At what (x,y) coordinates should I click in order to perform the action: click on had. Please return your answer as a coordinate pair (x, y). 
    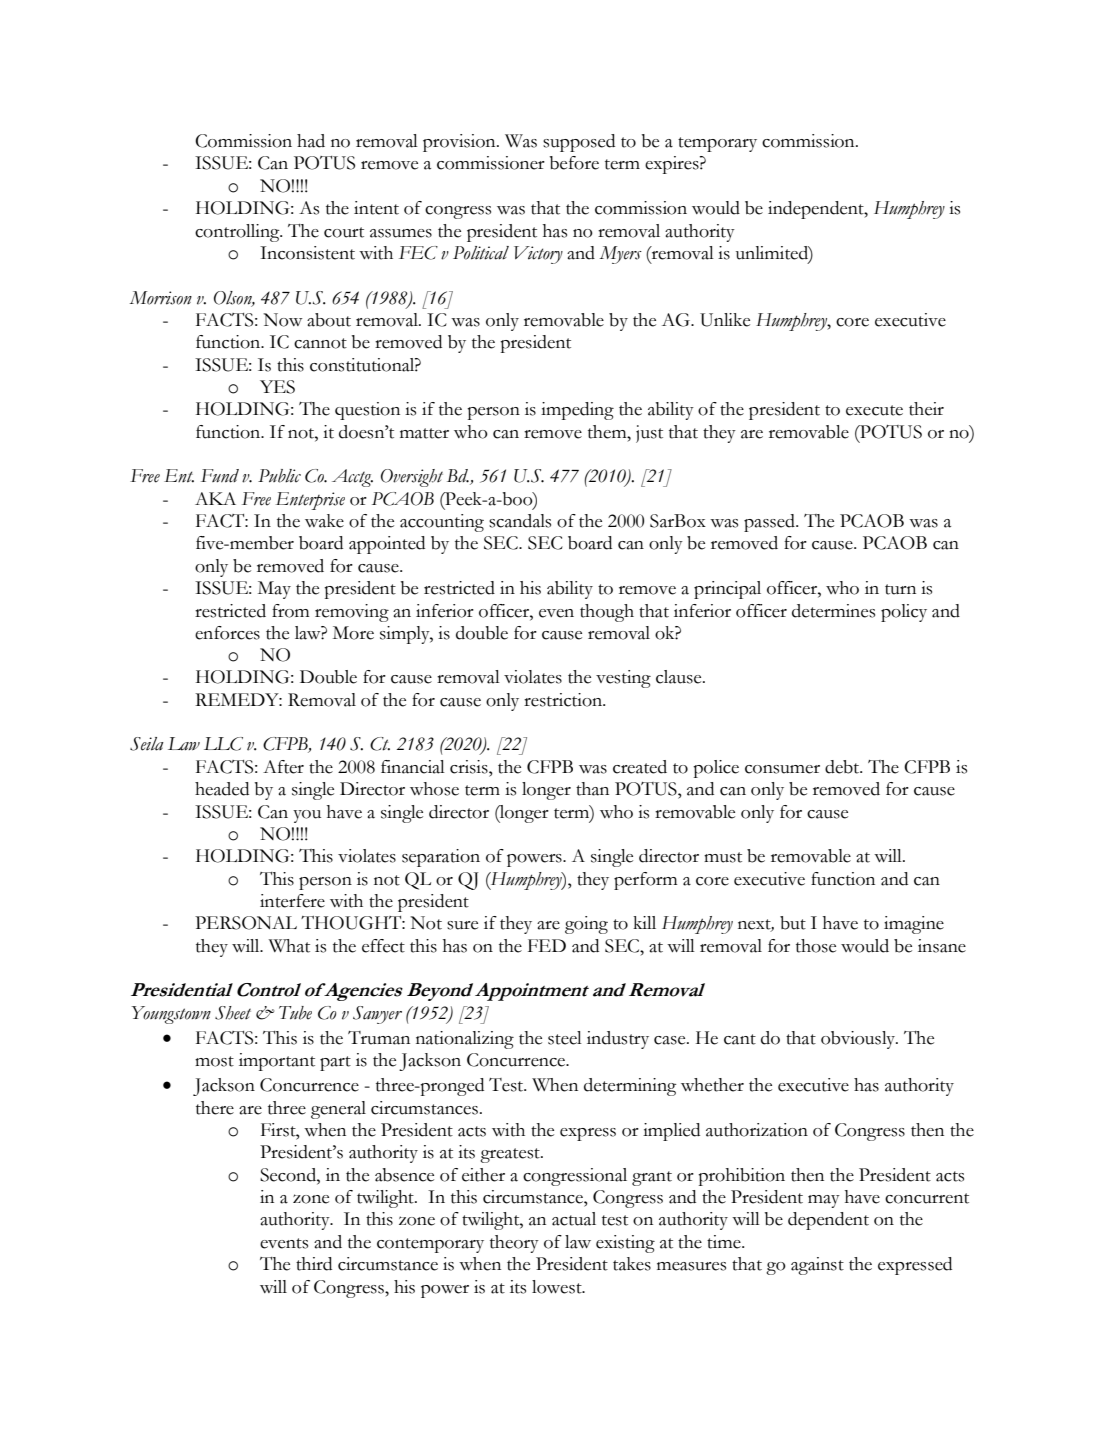
    Looking at the image, I should click on (311, 141).
